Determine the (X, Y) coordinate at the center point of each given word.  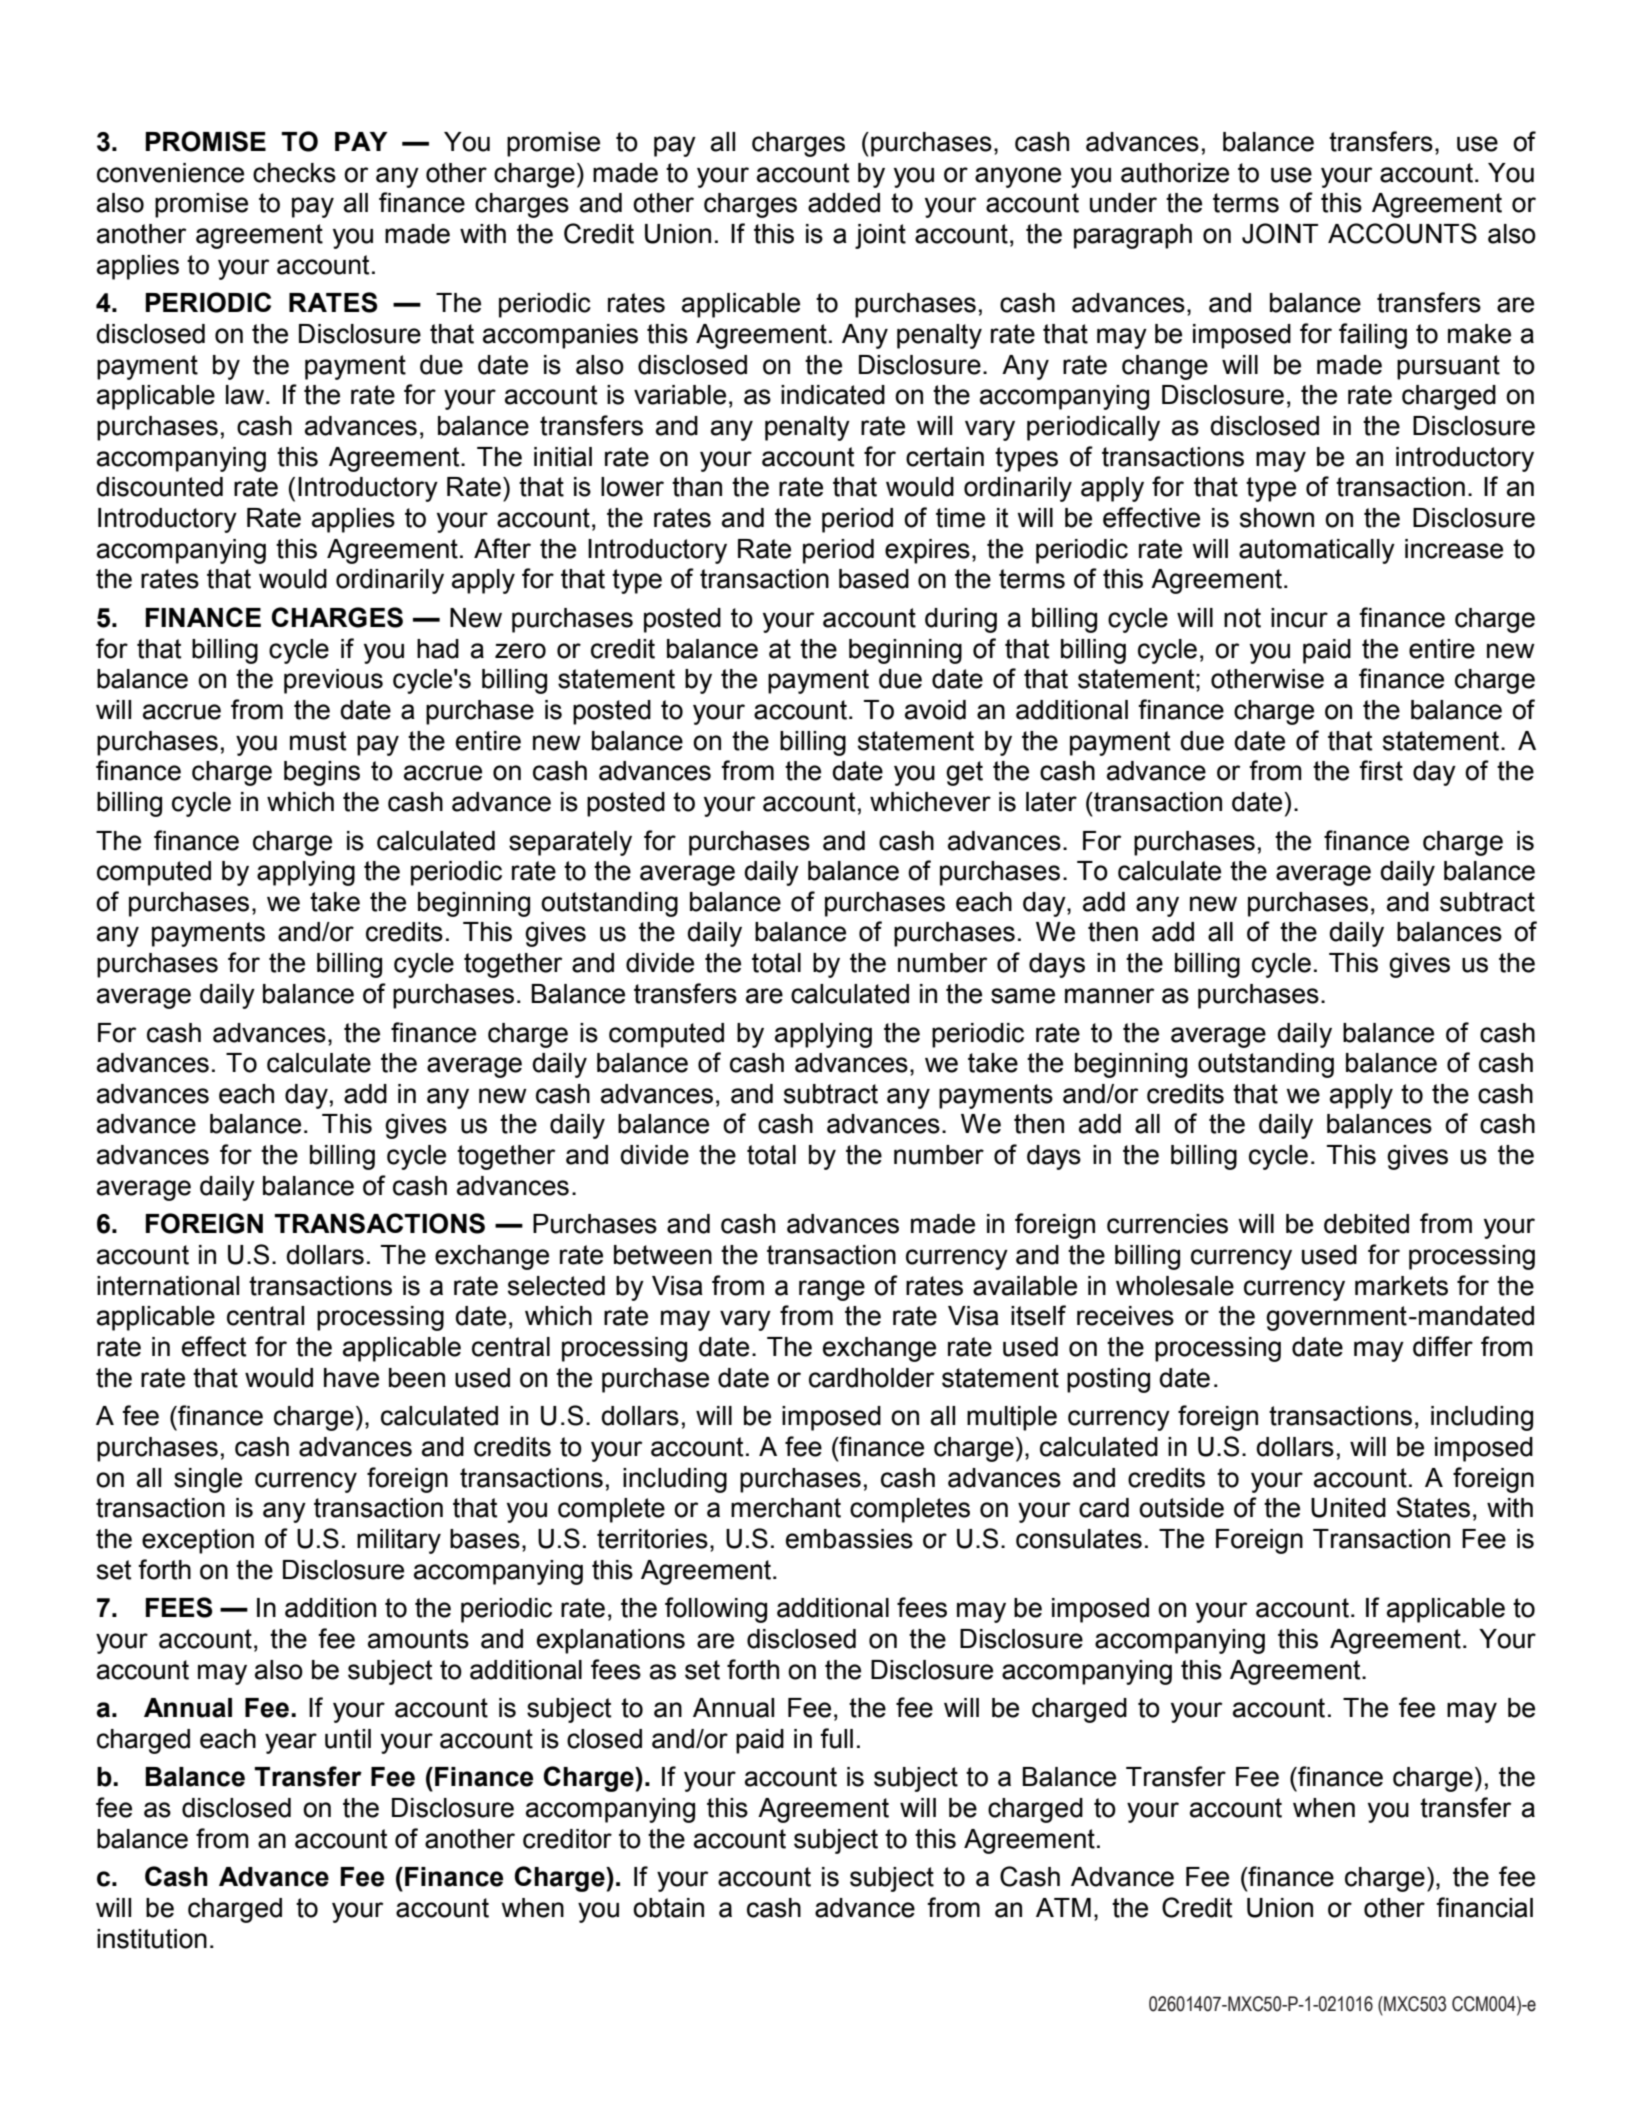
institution (152, 1939)
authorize (1175, 173)
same (1023, 996)
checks (294, 173)
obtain (668, 1908)
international (168, 1286)
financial (1484, 1907)
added (844, 203)
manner (1109, 996)
